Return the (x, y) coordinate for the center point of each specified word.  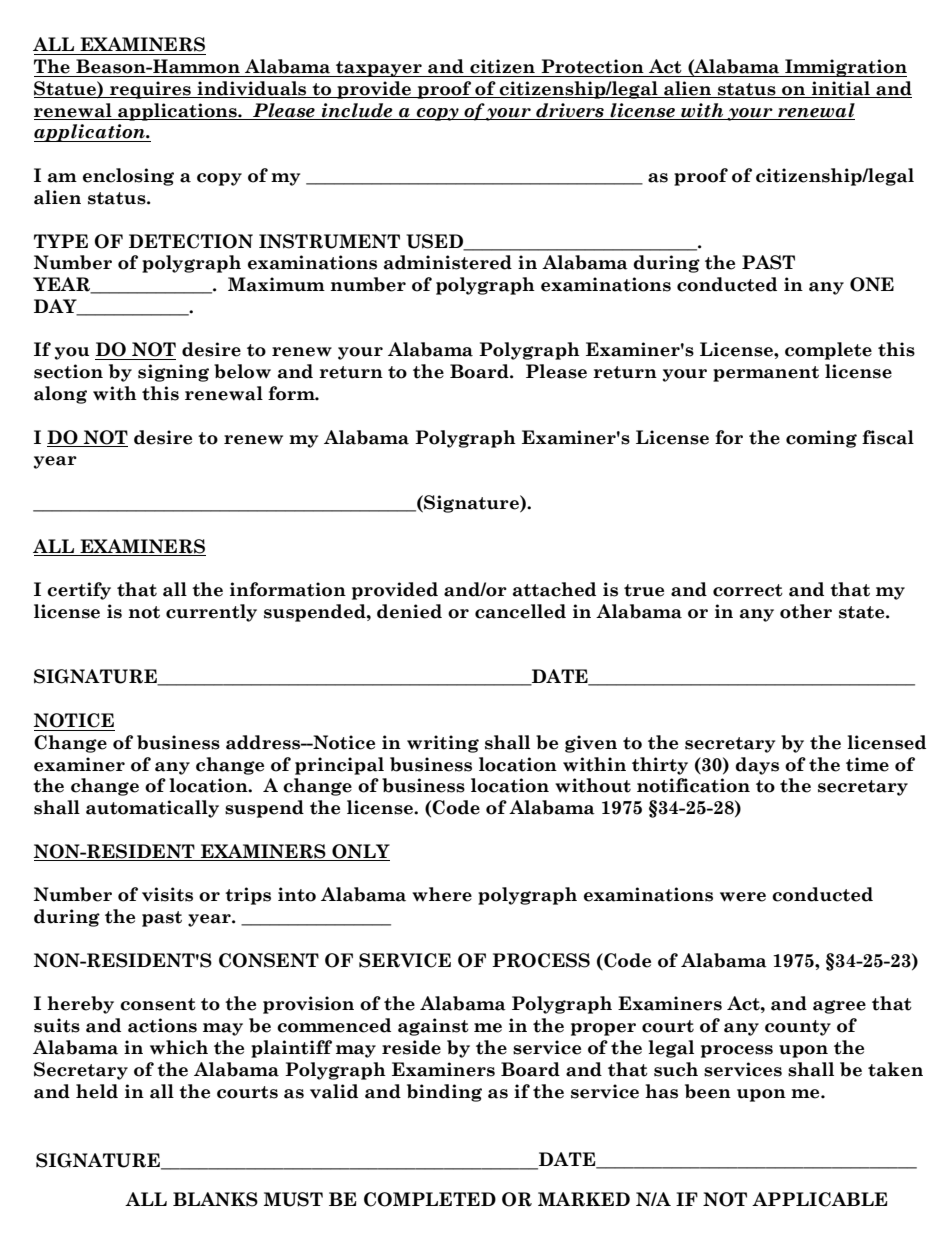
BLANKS (215, 1199)
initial (841, 89)
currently (211, 613)
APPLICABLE (819, 1199)
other (806, 611)
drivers (570, 110)
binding (444, 1093)
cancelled (520, 611)
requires (150, 90)
